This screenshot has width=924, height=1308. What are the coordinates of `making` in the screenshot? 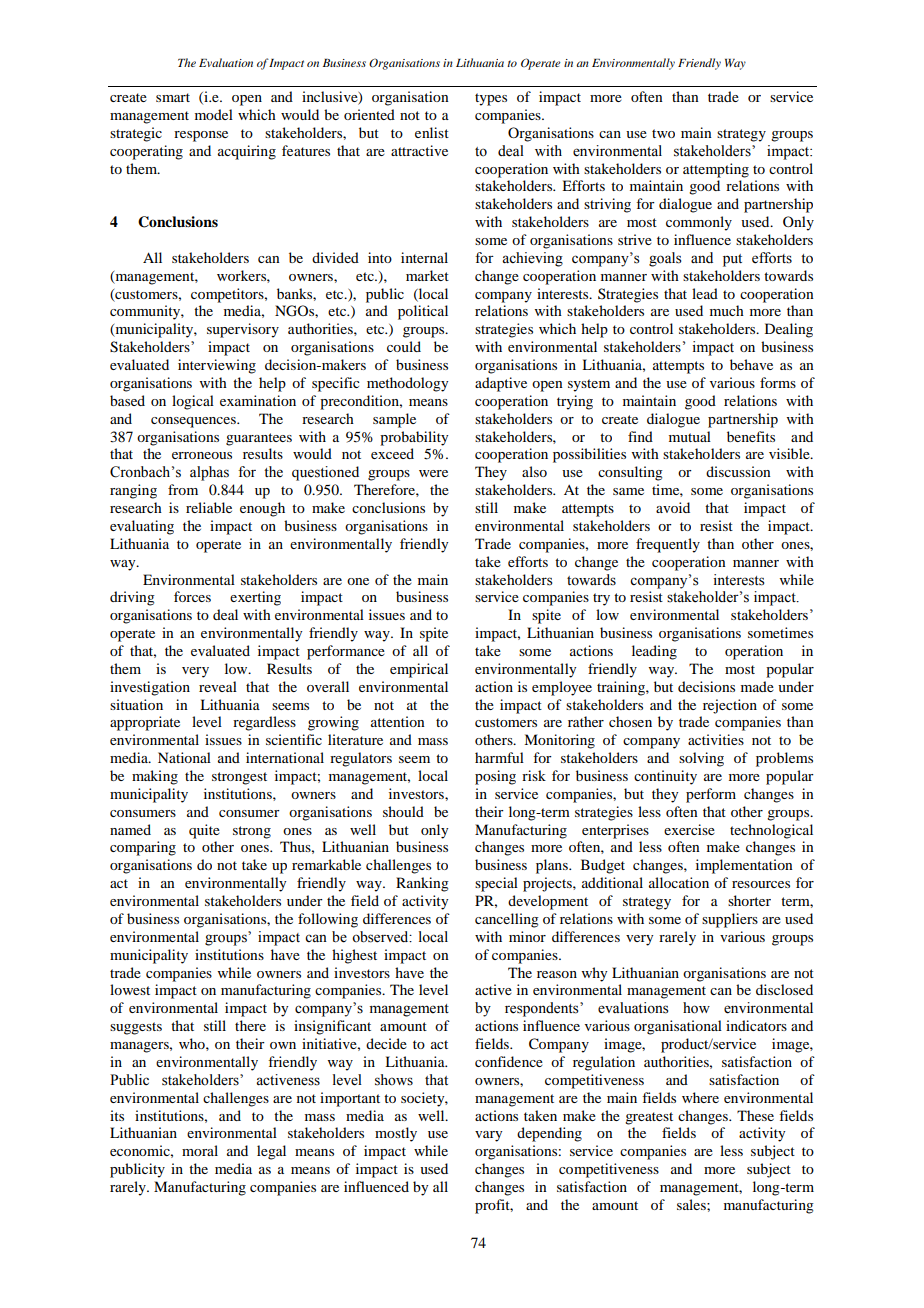 It's located at (155, 777).
